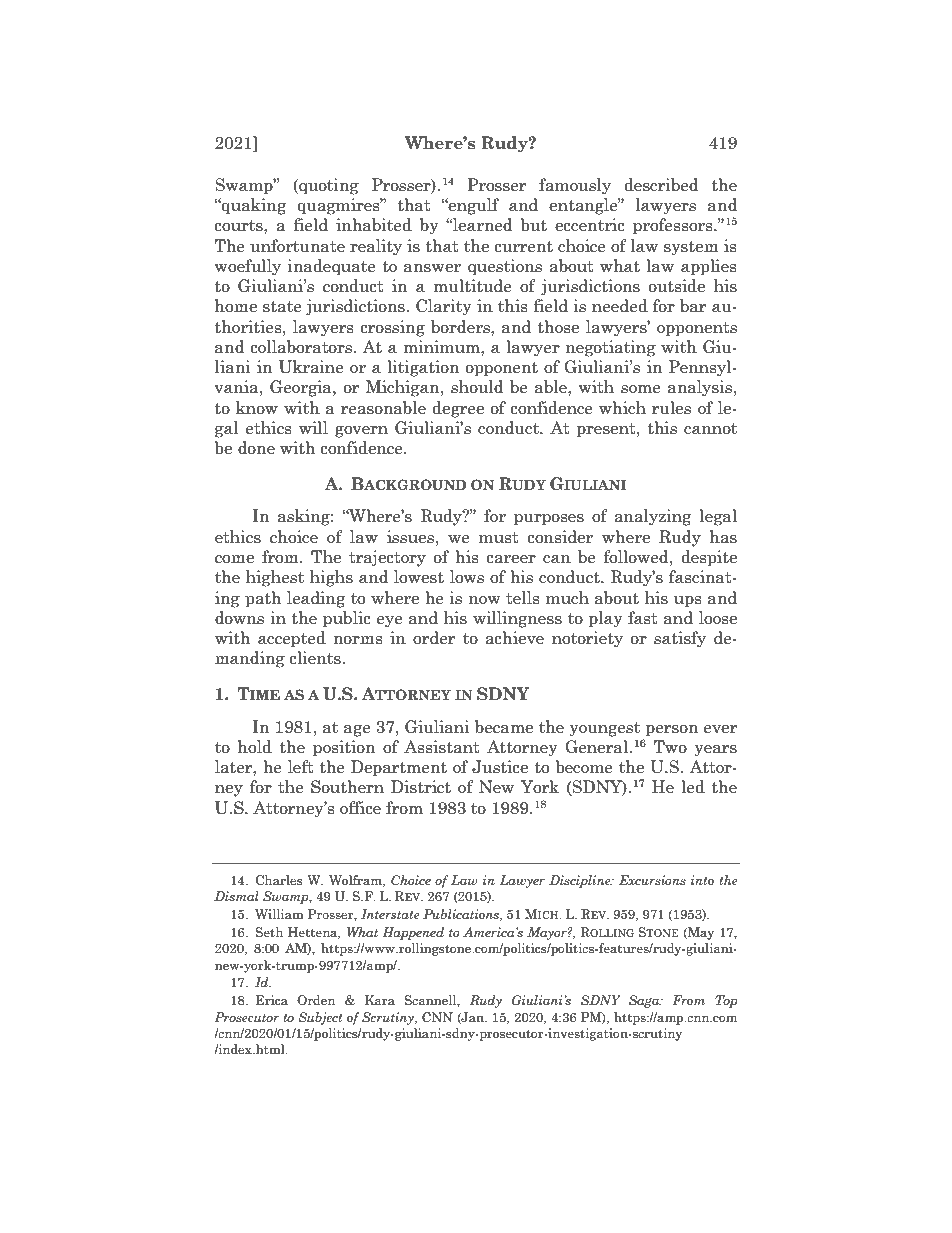 Image resolution: width=952 pixels, height=1233 pixels. What do you see at coordinates (316, 1000) in the document?
I see `Orden` at bounding box center [316, 1000].
